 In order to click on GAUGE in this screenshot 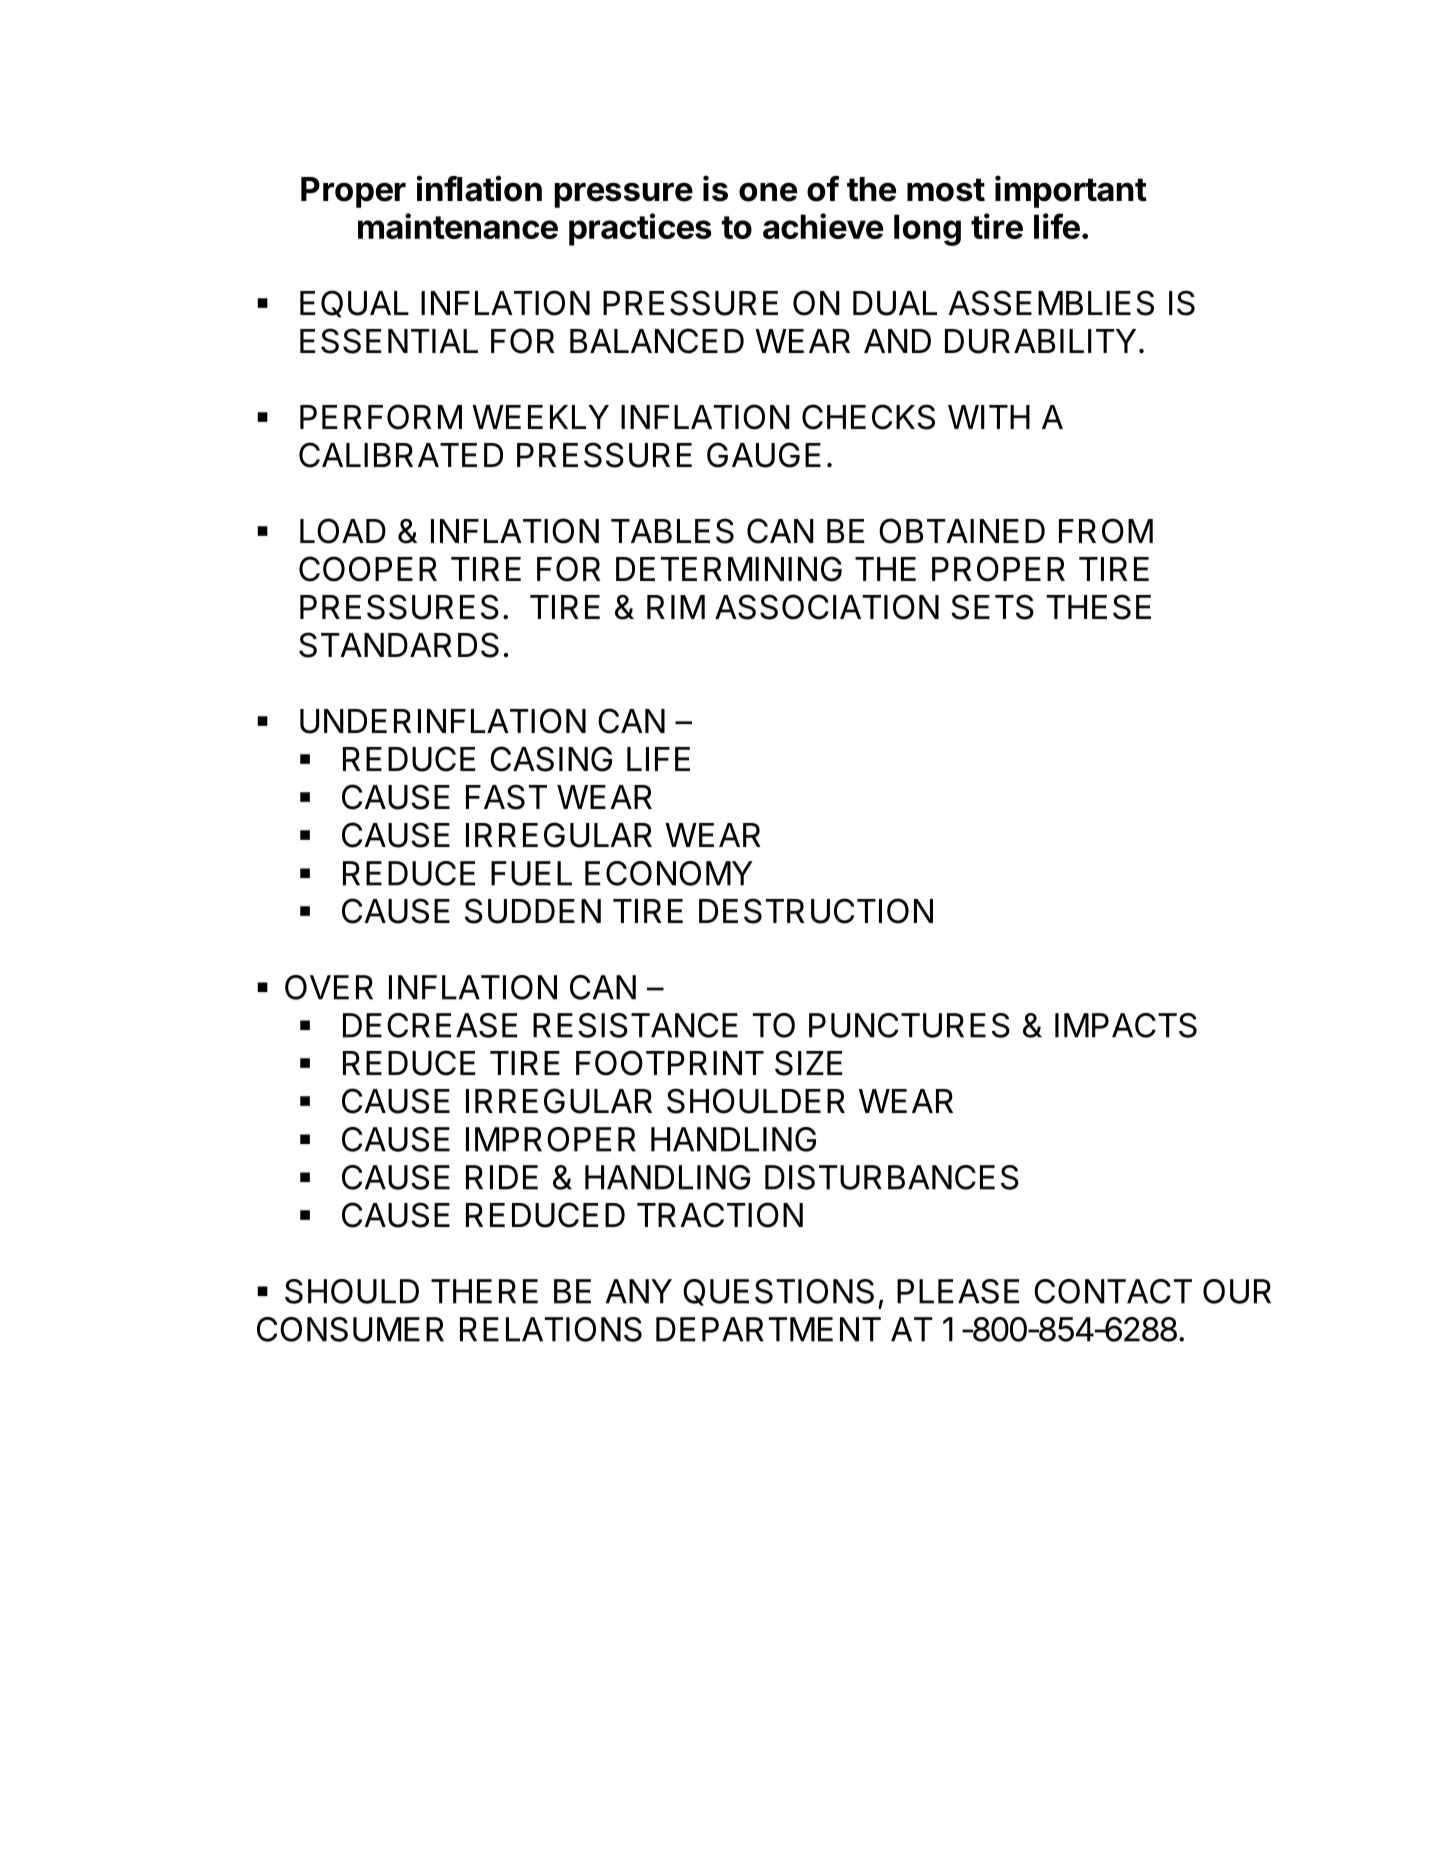, I will do `click(764, 455)`.
